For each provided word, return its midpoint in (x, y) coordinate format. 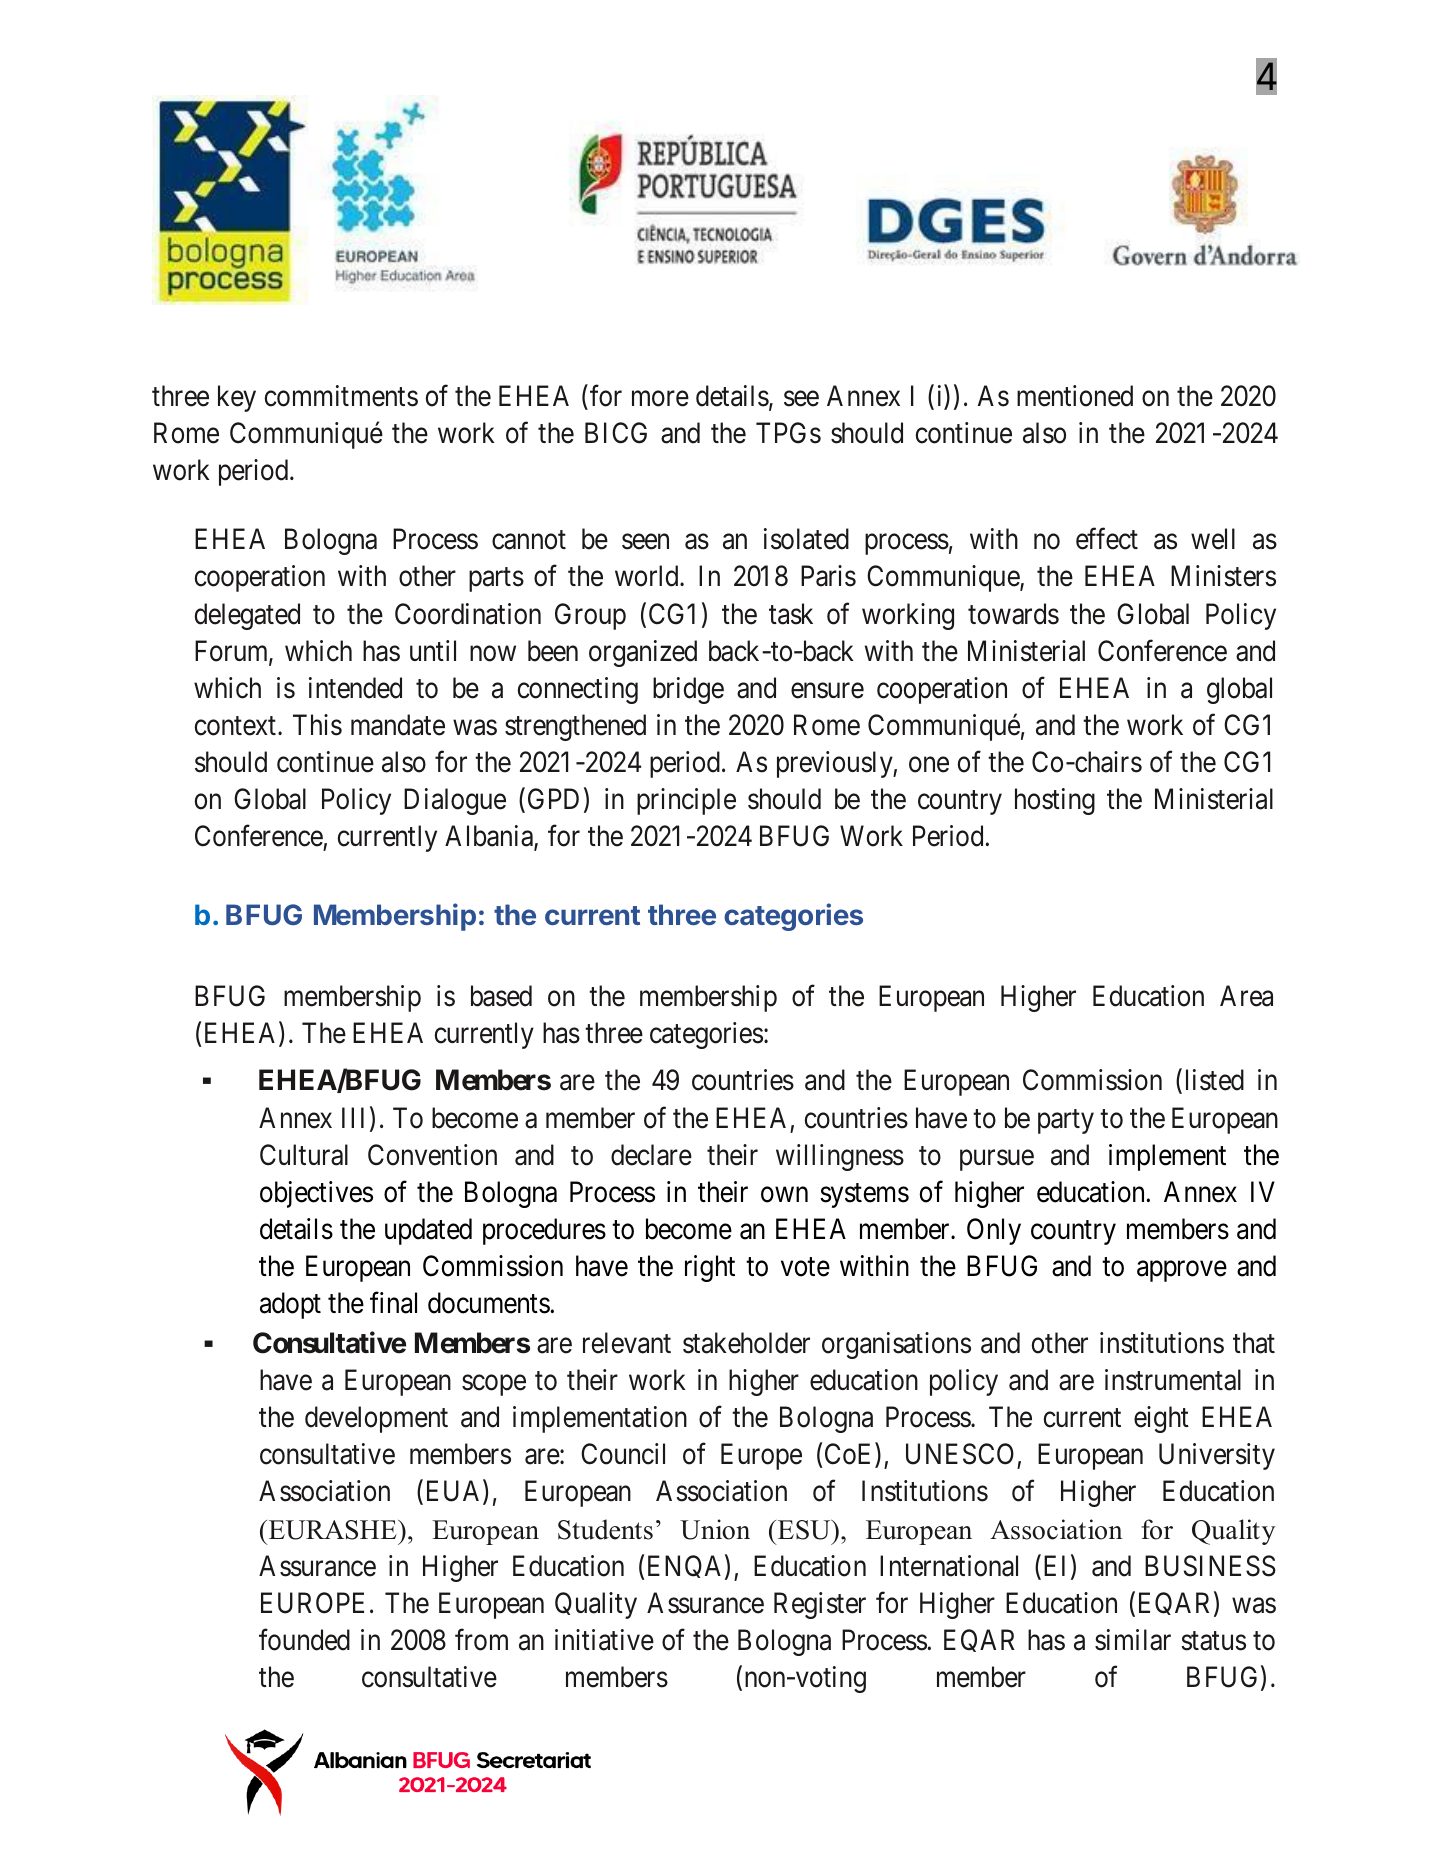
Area (1246, 996)
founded (304, 1640)
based (501, 996)
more (660, 399)
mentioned (1075, 396)
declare (651, 1155)
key (237, 398)
